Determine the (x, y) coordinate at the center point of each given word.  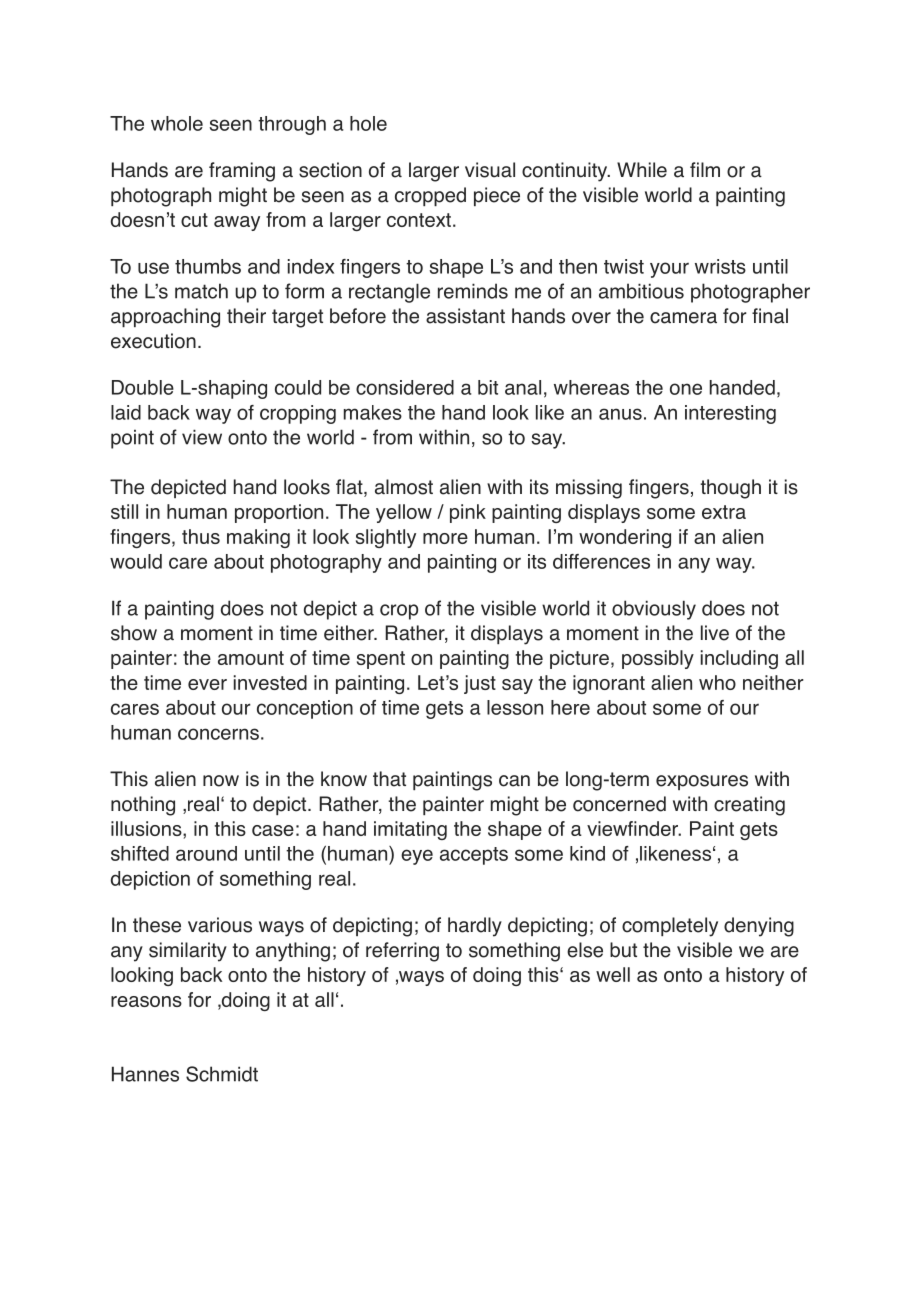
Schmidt (222, 1074)
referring (402, 952)
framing (242, 172)
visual (490, 170)
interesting (730, 414)
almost (404, 487)
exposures (702, 782)
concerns (218, 734)
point (132, 439)
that (389, 779)
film (705, 169)
